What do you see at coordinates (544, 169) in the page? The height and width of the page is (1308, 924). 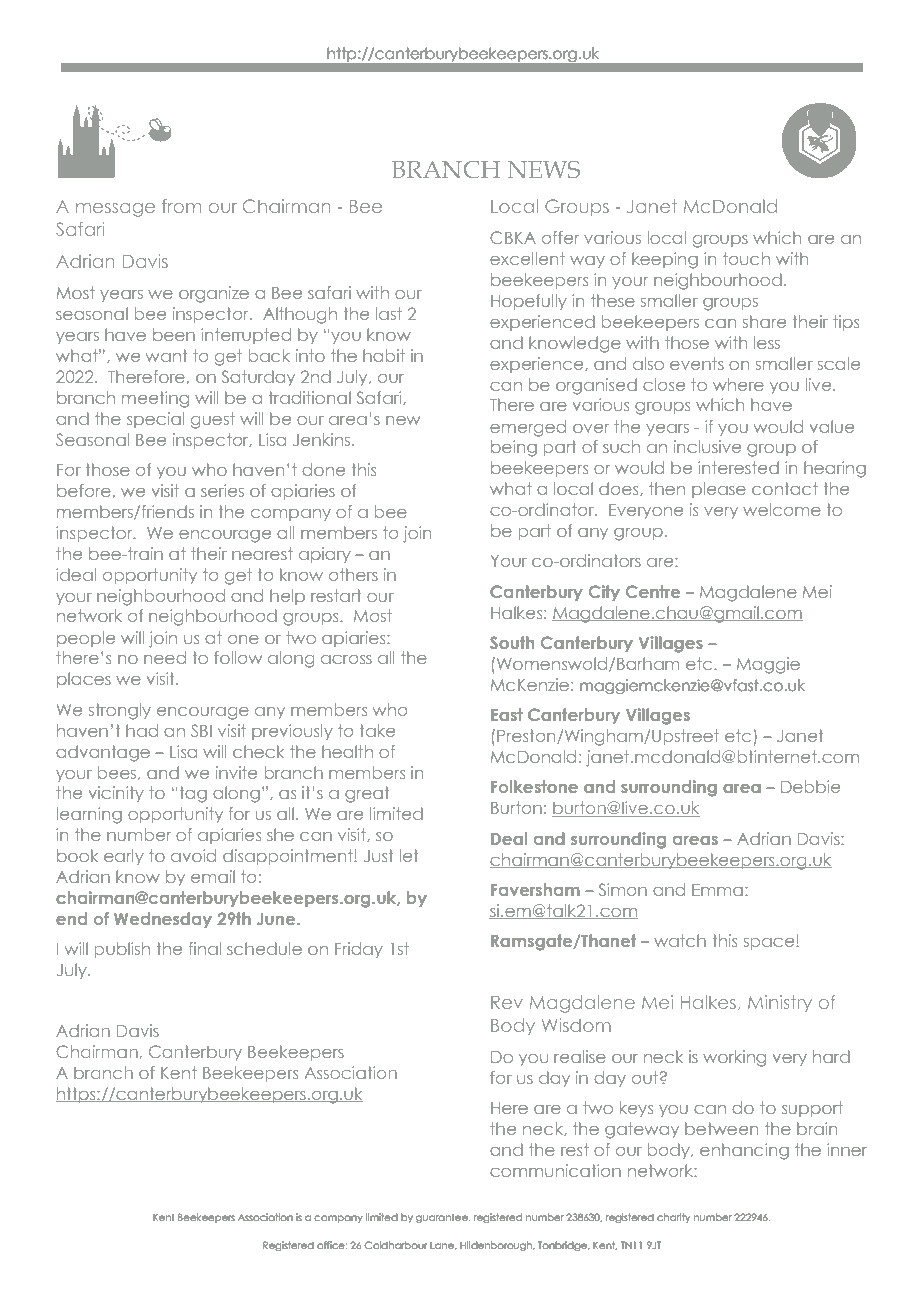 I see `NEWS` at bounding box center [544, 169].
